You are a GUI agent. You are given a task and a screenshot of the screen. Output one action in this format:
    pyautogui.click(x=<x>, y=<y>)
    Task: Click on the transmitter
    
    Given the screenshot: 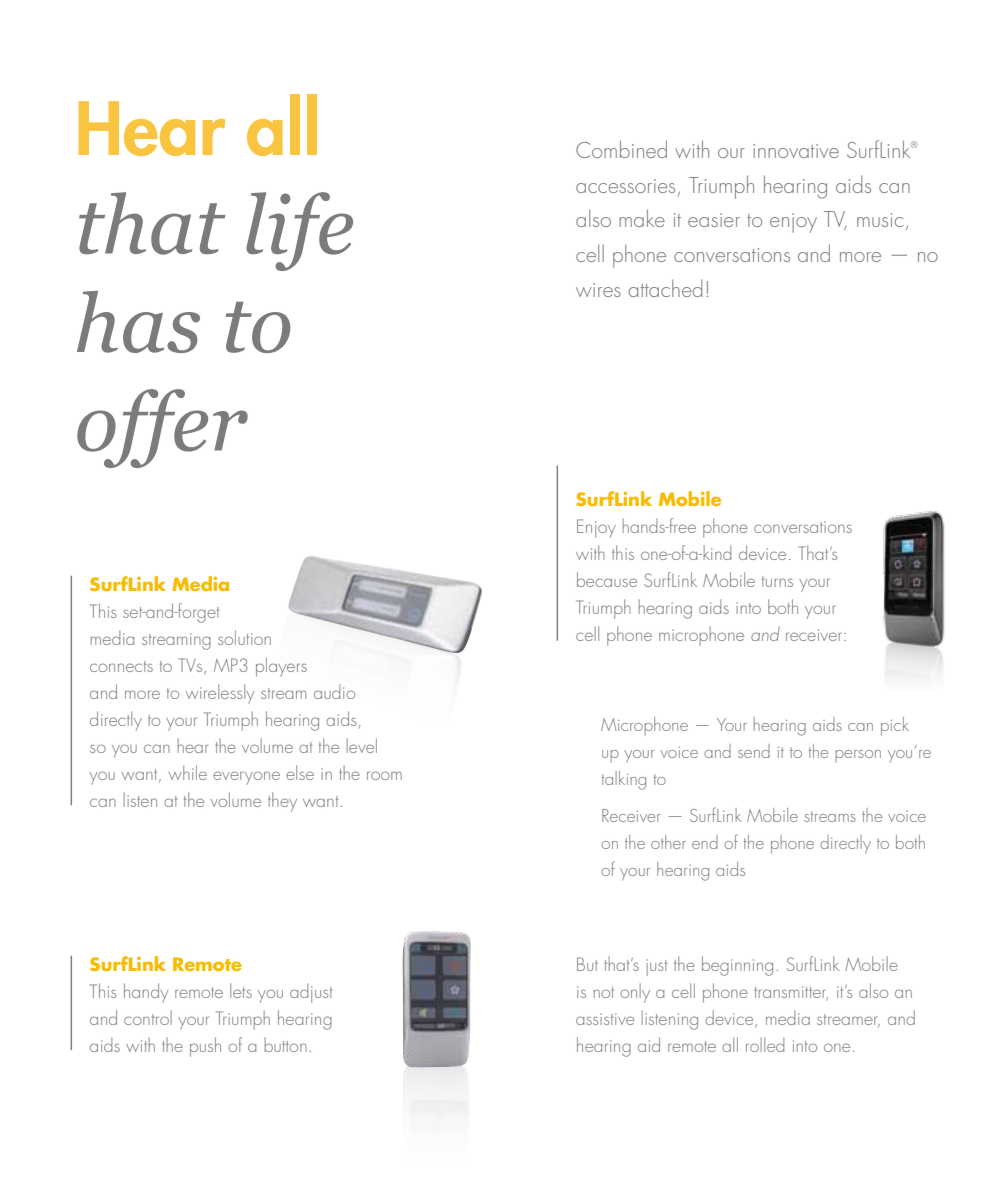 What is the action you would take?
    pyautogui.click(x=791, y=993)
